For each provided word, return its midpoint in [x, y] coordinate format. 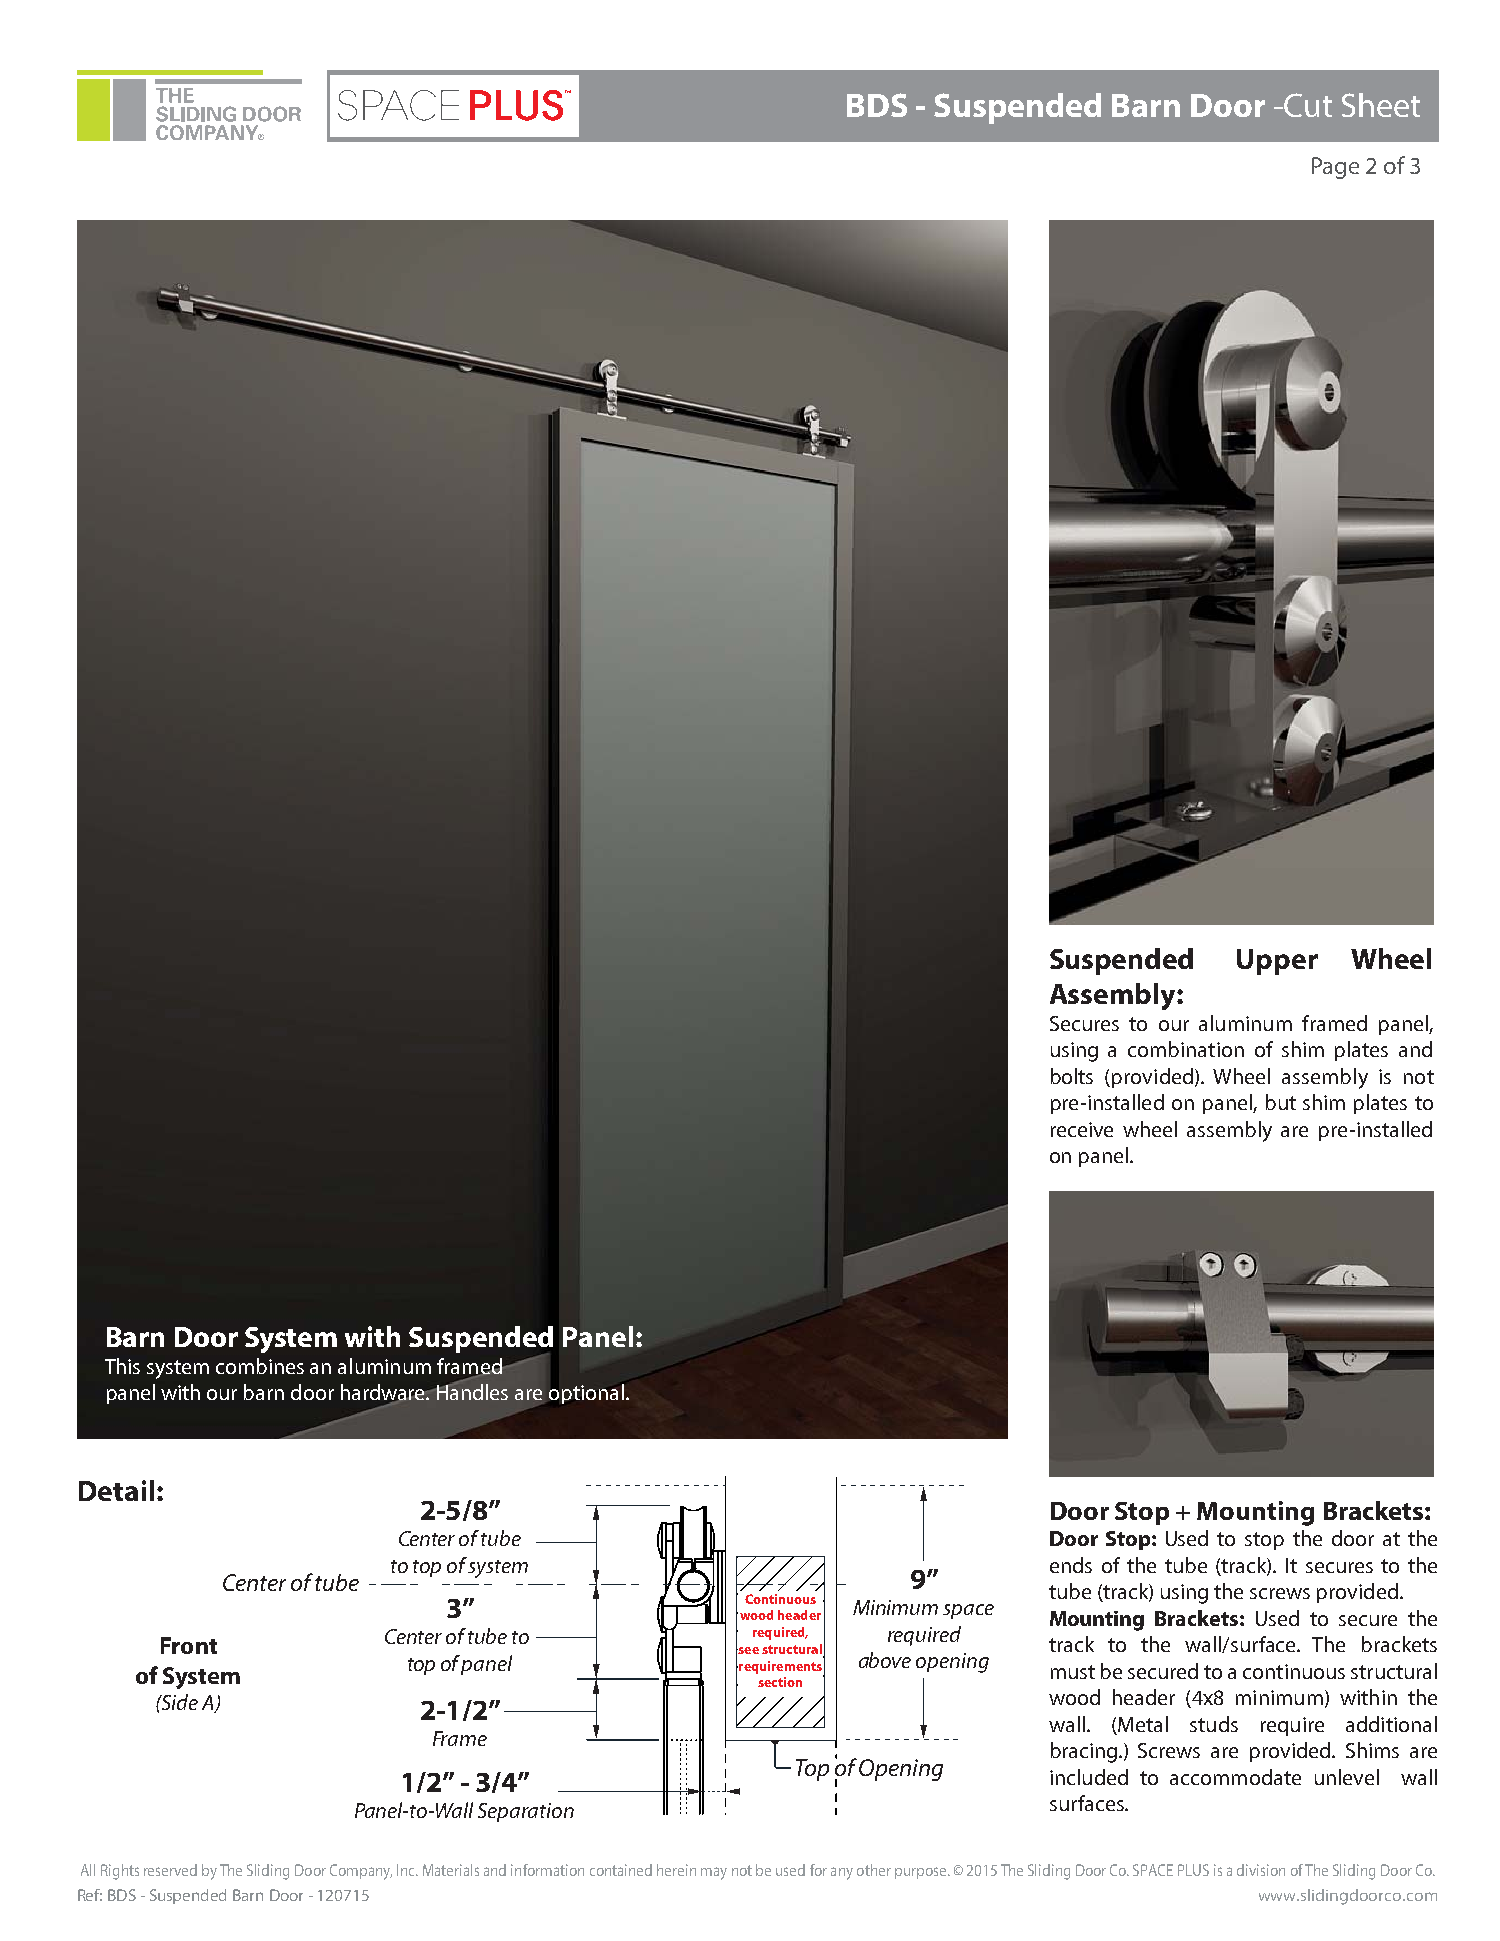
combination [1186, 1049]
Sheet [1381, 105]
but [1281, 1102]
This [122, 1366]
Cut [1307, 105]
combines [260, 1366]
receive [1082, 1129]
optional [586, 1394]
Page [1335, 168]
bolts [1072, 1076]
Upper [1277, 962]
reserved [170, 1870]
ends [1071, 1565]
